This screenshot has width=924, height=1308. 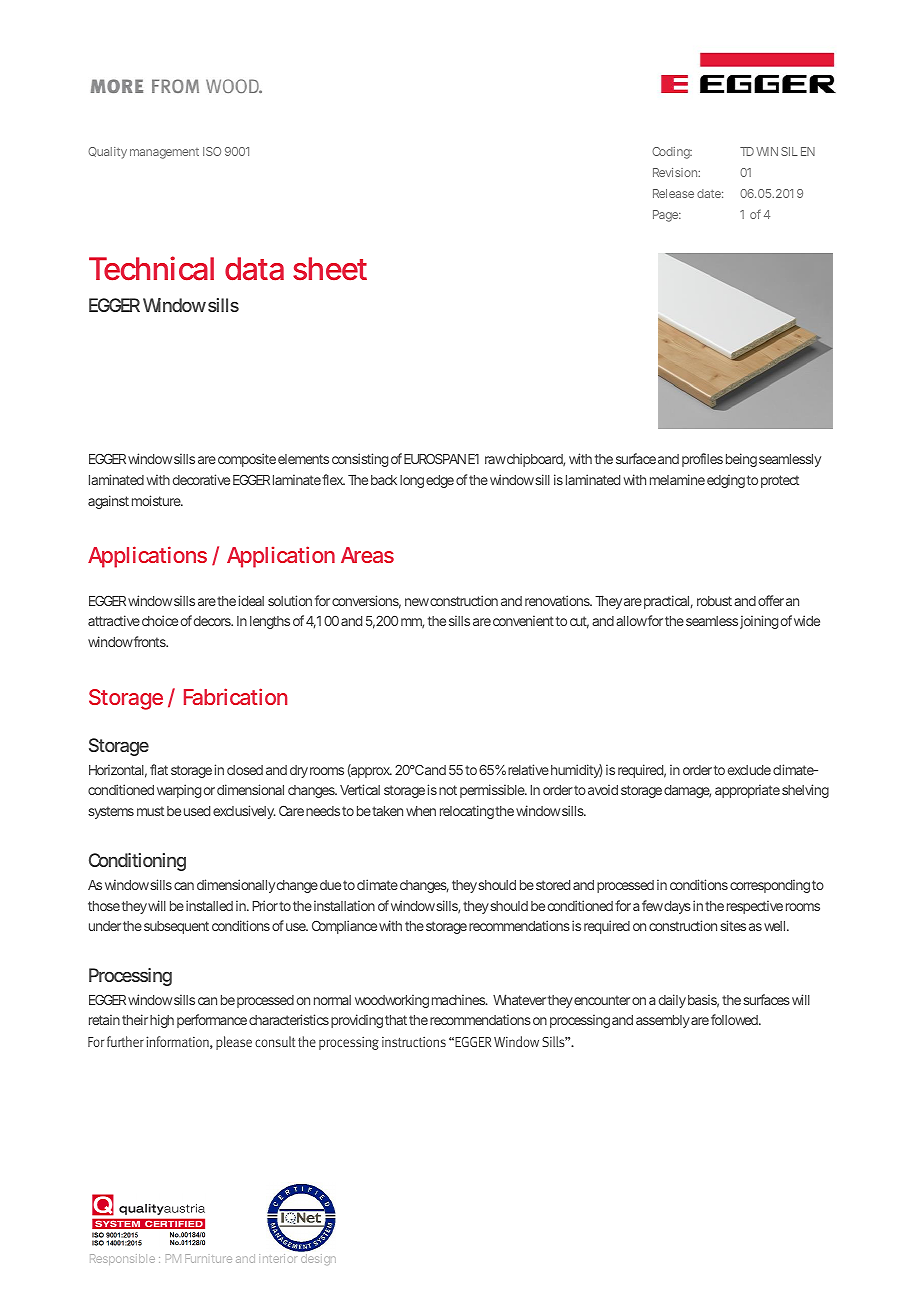 I want to click on raw, so click(x=495, y=460).
